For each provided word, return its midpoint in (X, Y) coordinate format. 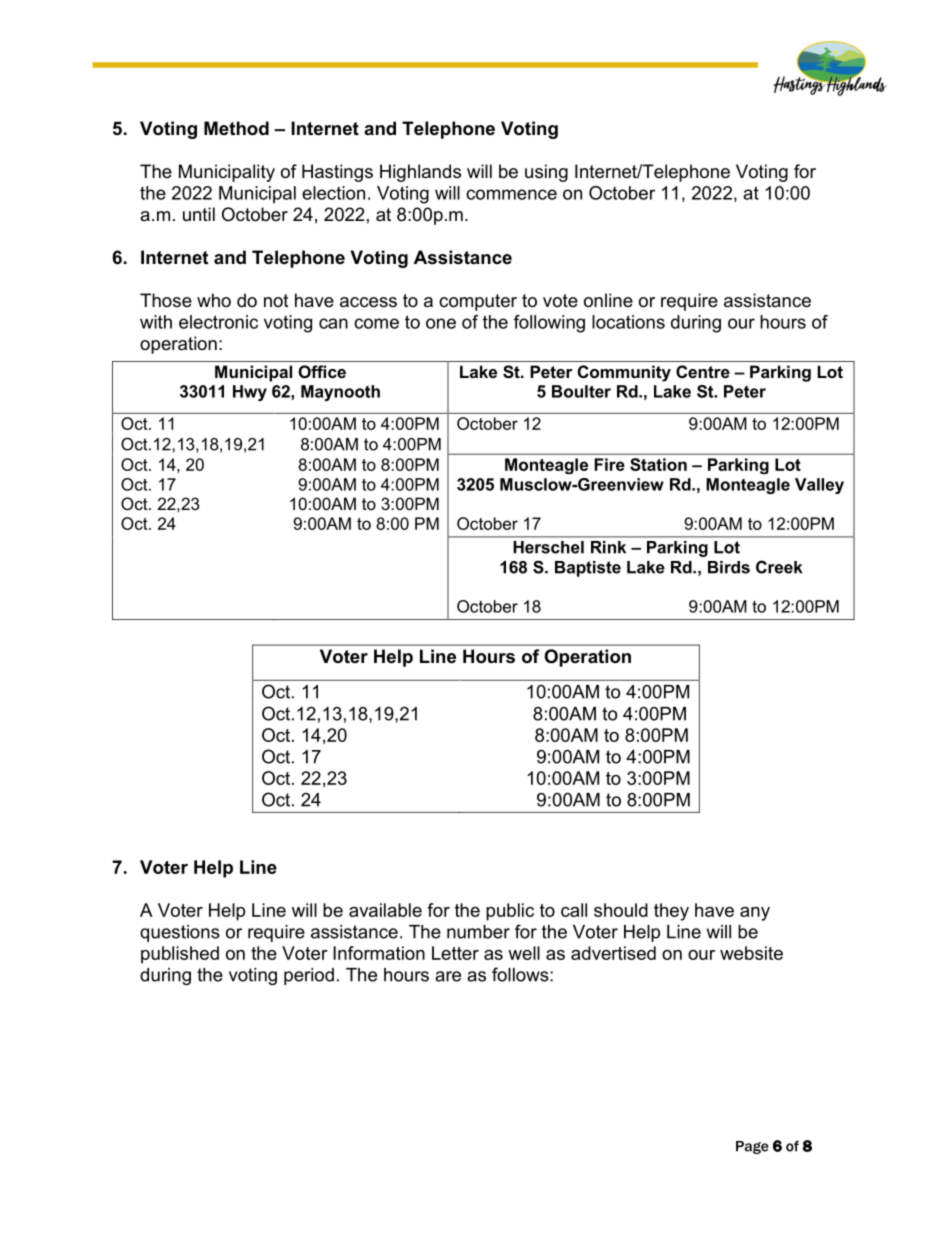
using (546, 173)
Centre (703, 371)
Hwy (250, 393)
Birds (729, 567)
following (549, 324)
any (755, 914)
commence (511, 194)
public (510, 912)
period (309, 976)
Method (236, 128)
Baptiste (588, 569)
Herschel (548, 547)
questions (180, 933)
